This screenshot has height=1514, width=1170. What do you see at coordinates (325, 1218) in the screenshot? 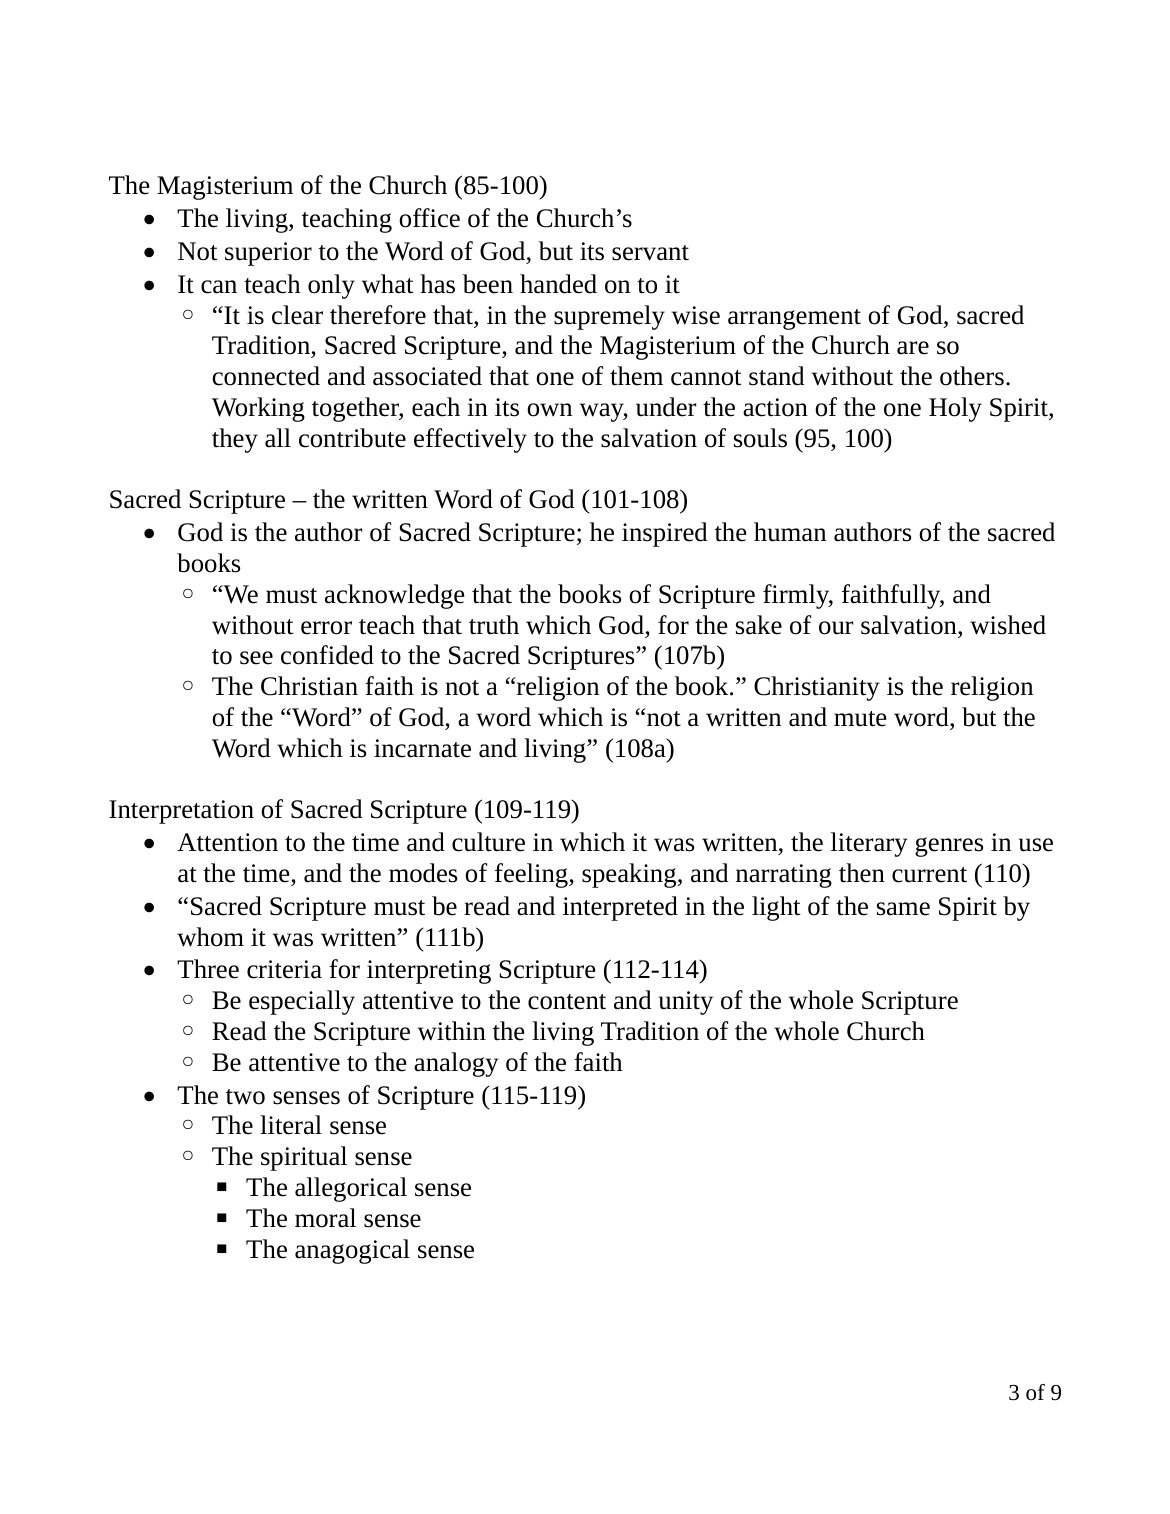
I see `moral` at bounding box center [325, 1218].
